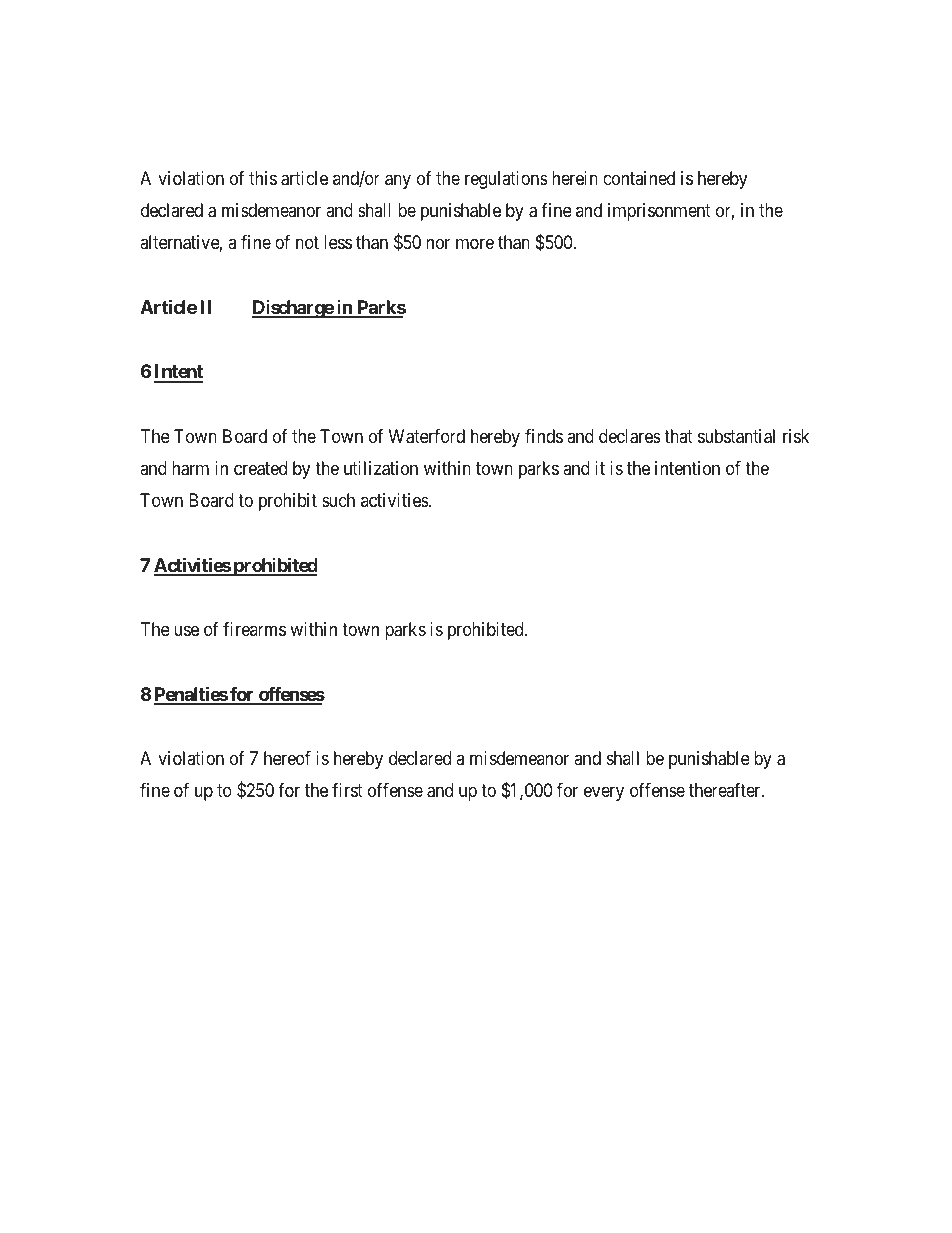 Image resolution: width=952 pixels, height=1233 pixels. Describe the element at coordinates (736, 436) in the screenshot. I see `substantial` at that location.
